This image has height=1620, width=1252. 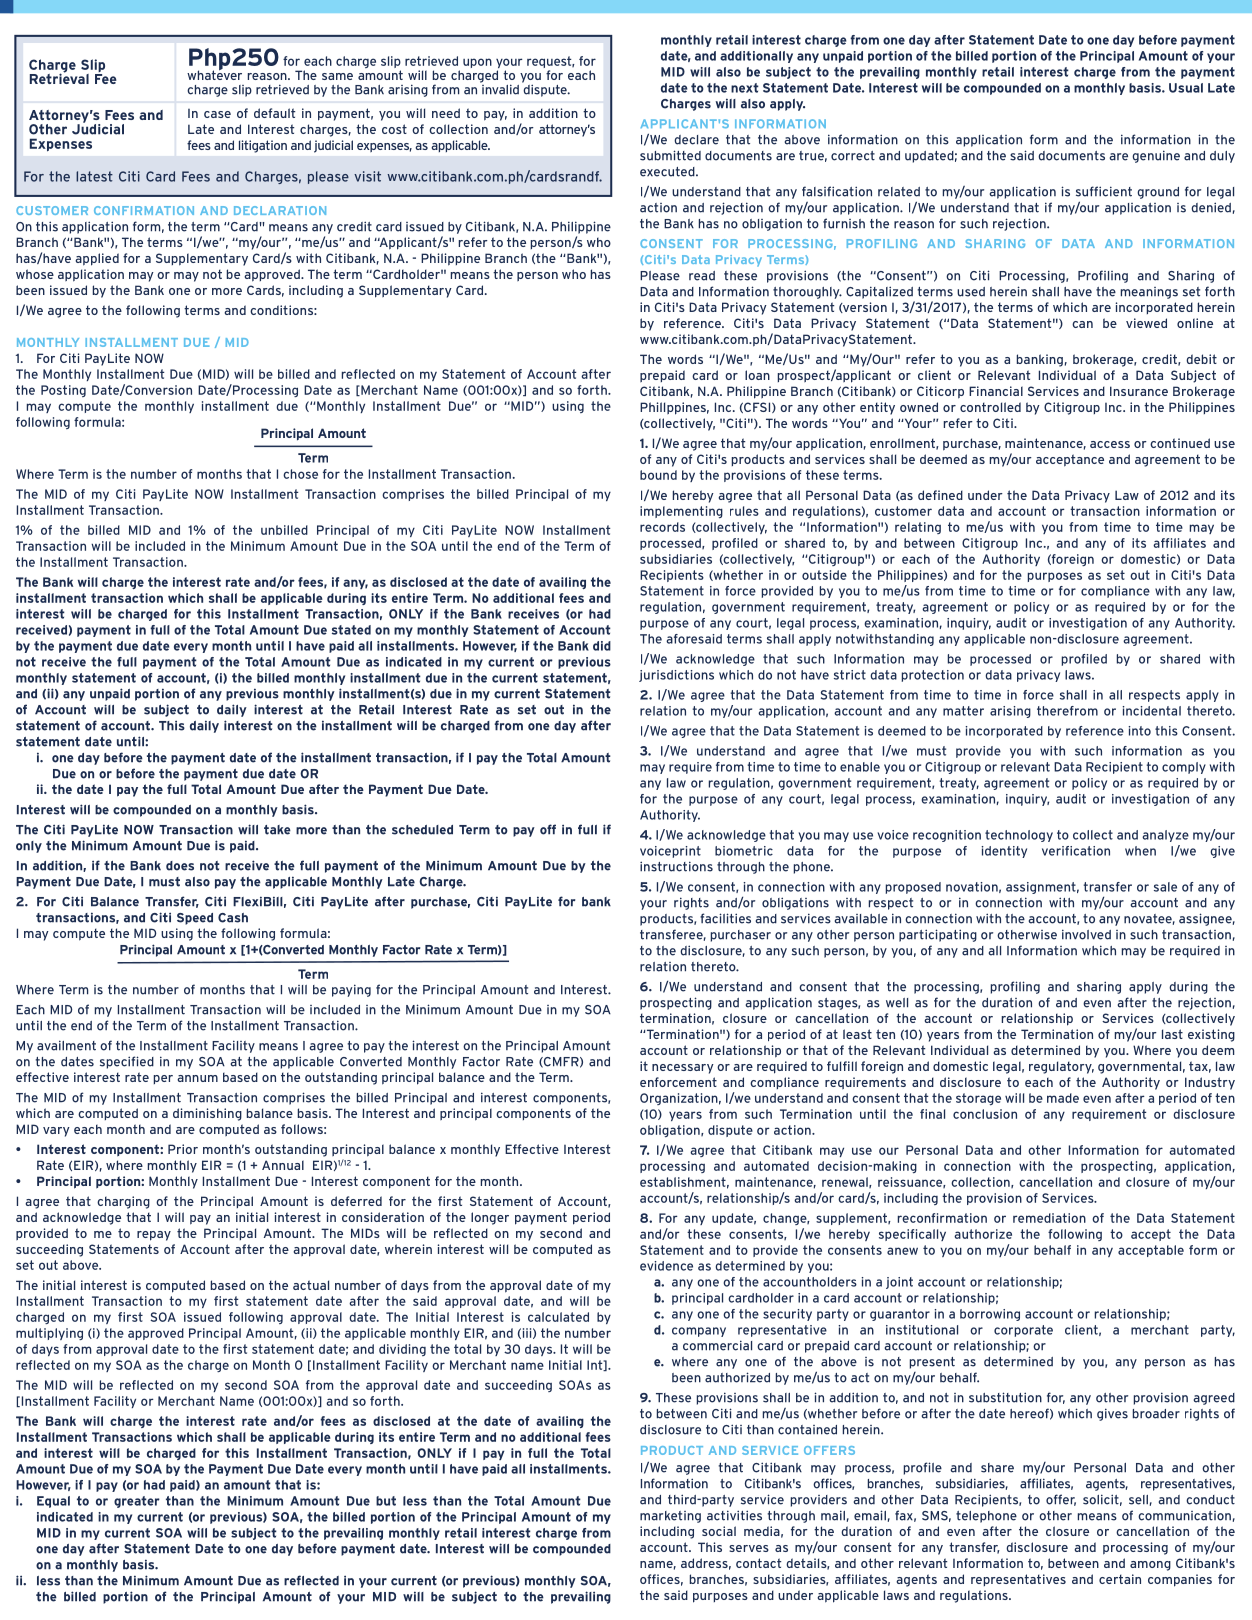 What do you see at coordinates (300, 474) in the image?
I see `chose` at bounding box center [300, 474].
